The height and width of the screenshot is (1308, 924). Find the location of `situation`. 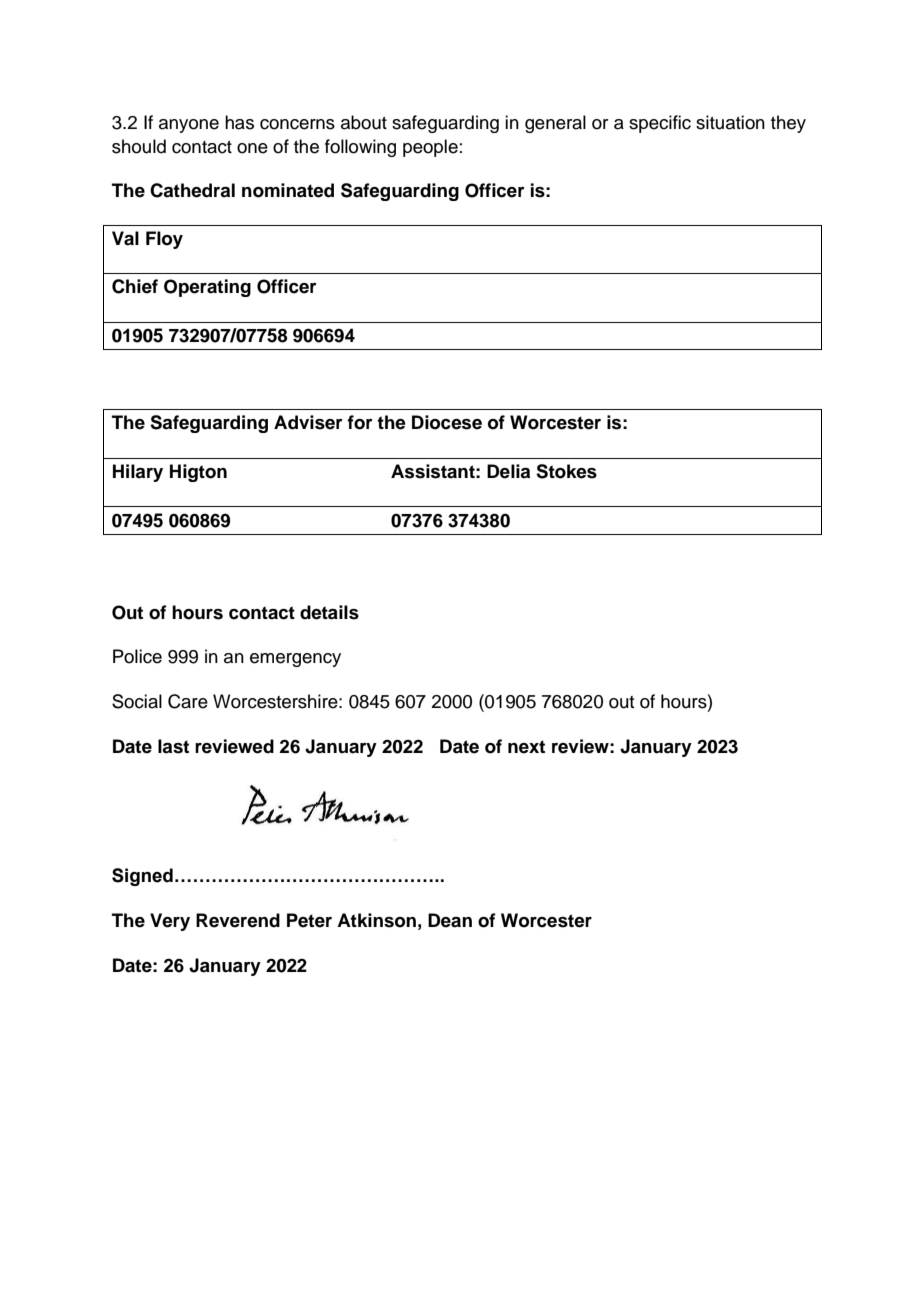

situation is located at coordinates (730, 122).
